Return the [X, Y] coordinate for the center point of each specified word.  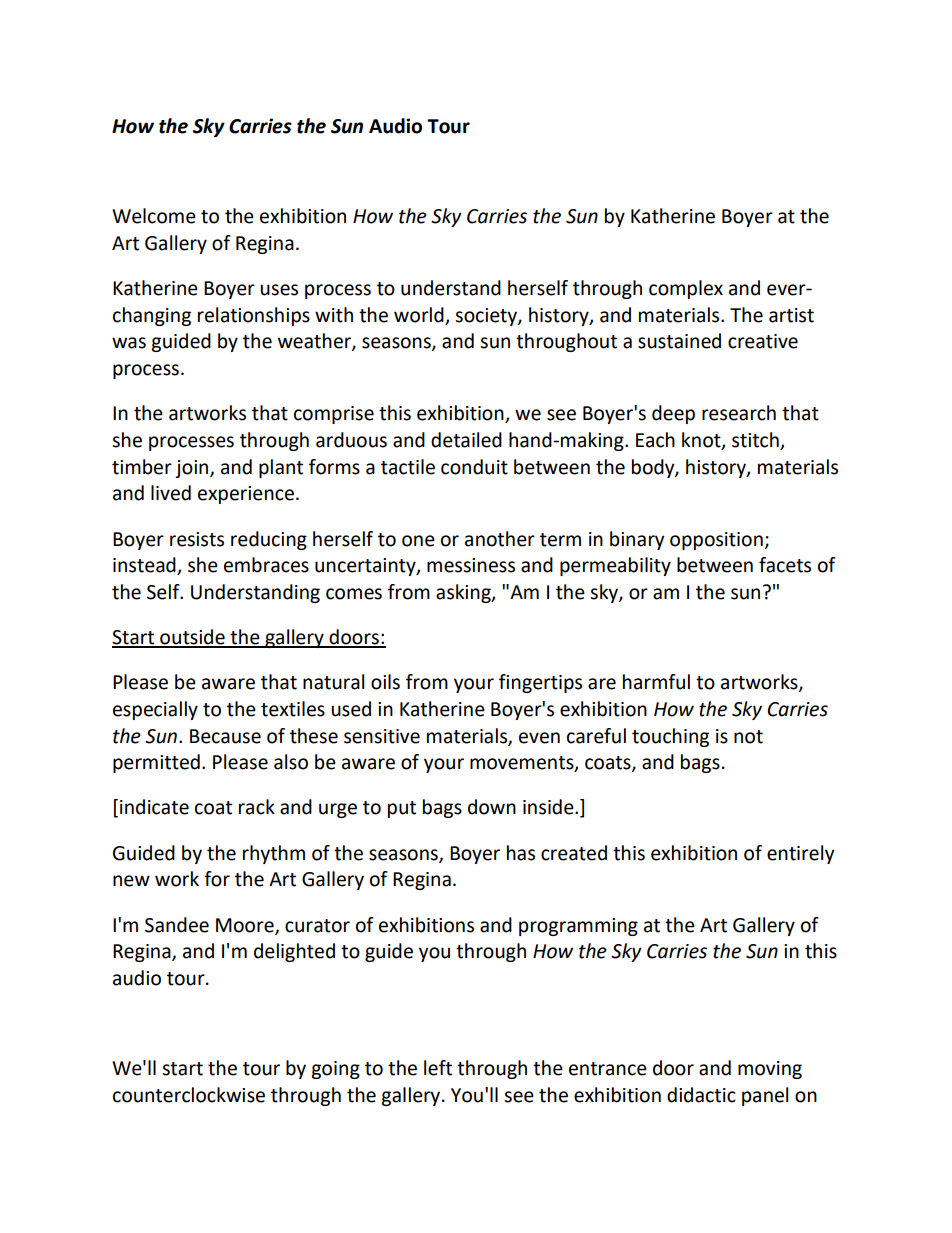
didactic [701, 1095]
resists [197, 539]
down [492, 807]
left [438, 1068]
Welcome [154, 216]
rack [257, 807]
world [420, 316]
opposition [717, 541]
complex [686, 289]
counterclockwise [189, 1095]
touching [670, 737]
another [500, 539]
